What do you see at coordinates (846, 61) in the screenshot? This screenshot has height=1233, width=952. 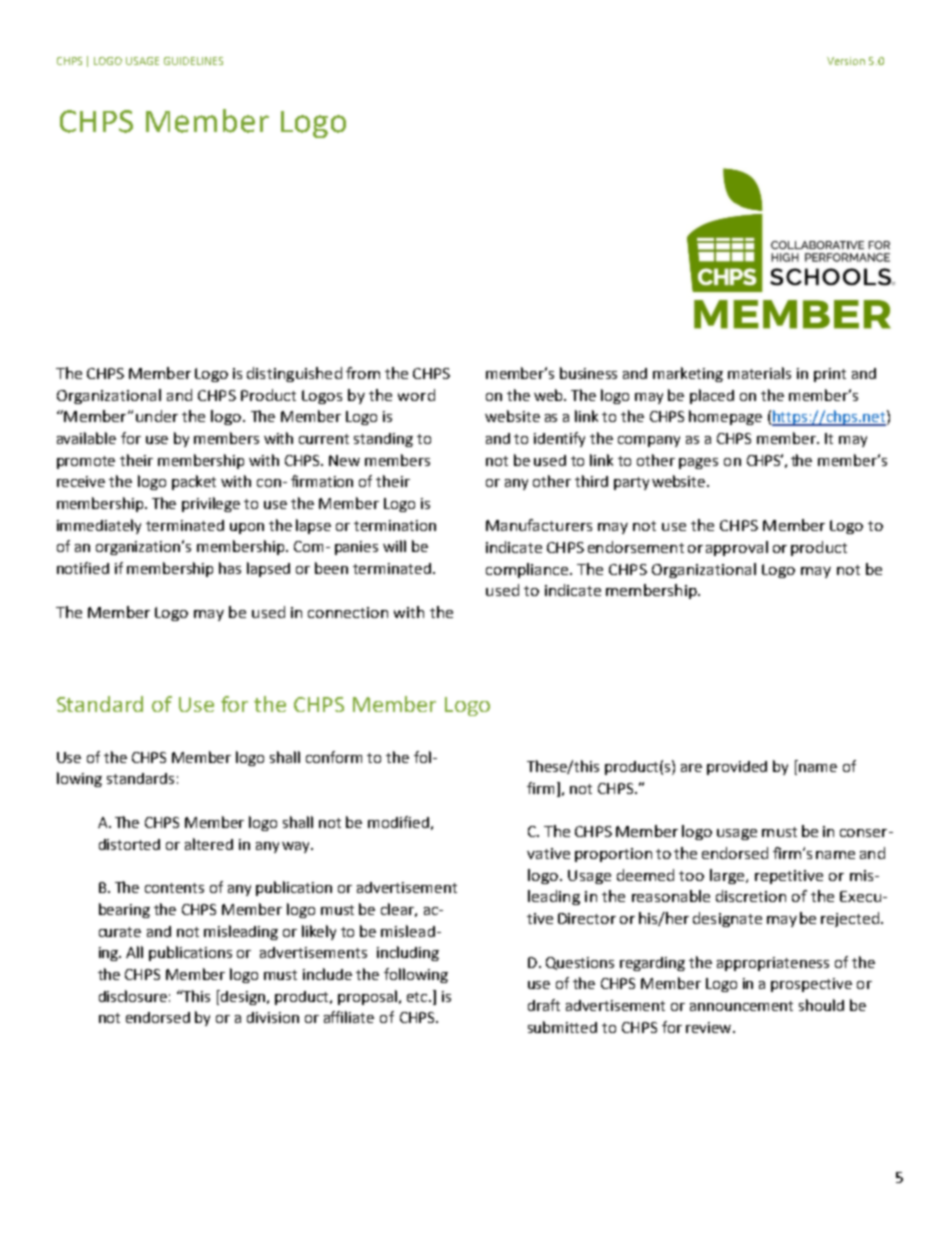 I see `Version` at bounding box center [846, 61].
